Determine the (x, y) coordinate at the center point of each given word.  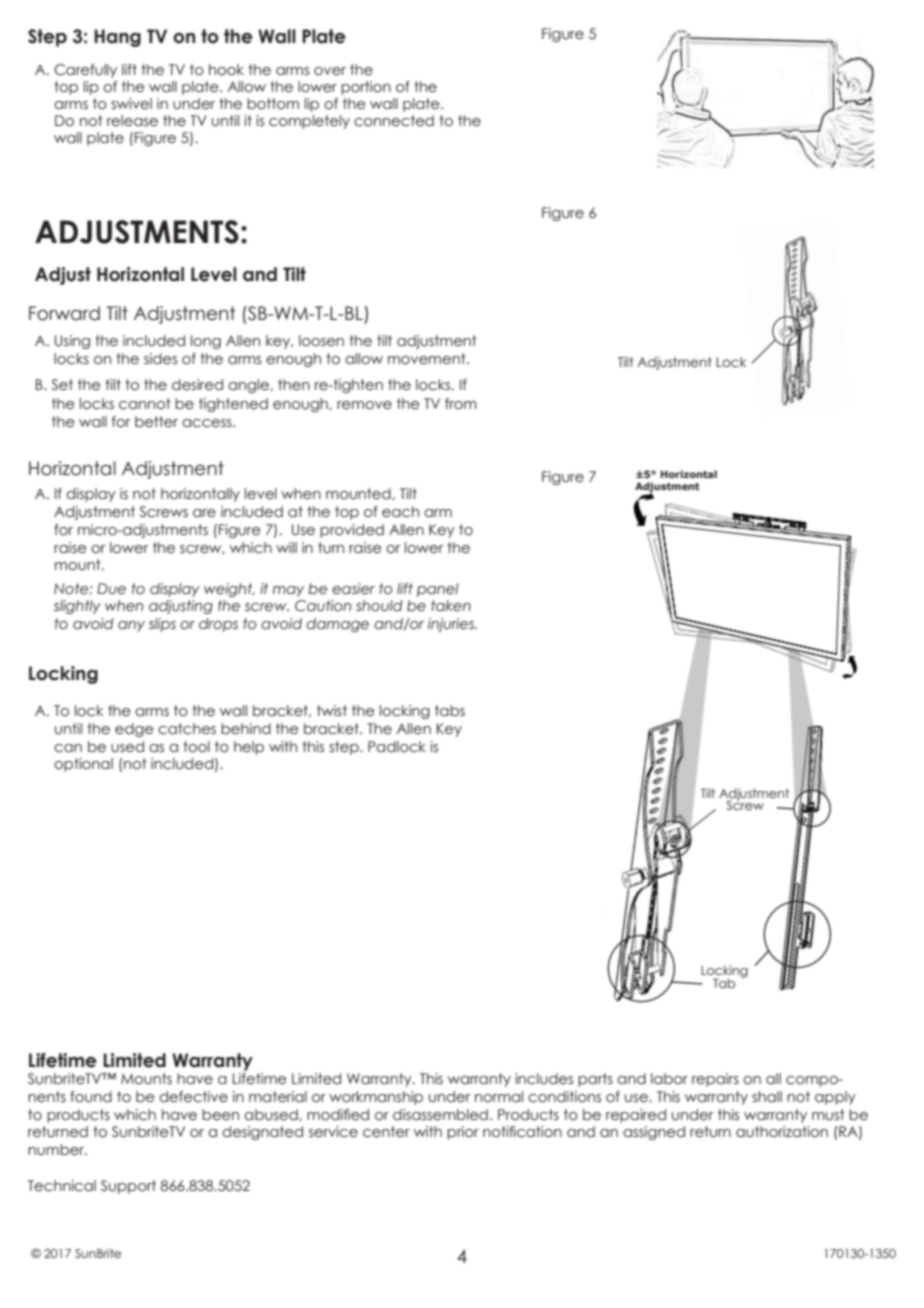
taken (451, 606)
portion (366, 88)
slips (162, 625)
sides (160, 359)
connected (394, 121)
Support (128, 1187)
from (461, 404)
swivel (131, 104)
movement (428, 359)
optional (83, 765)
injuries (452, 625)
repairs (715, 1080)
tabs (450, 711)
